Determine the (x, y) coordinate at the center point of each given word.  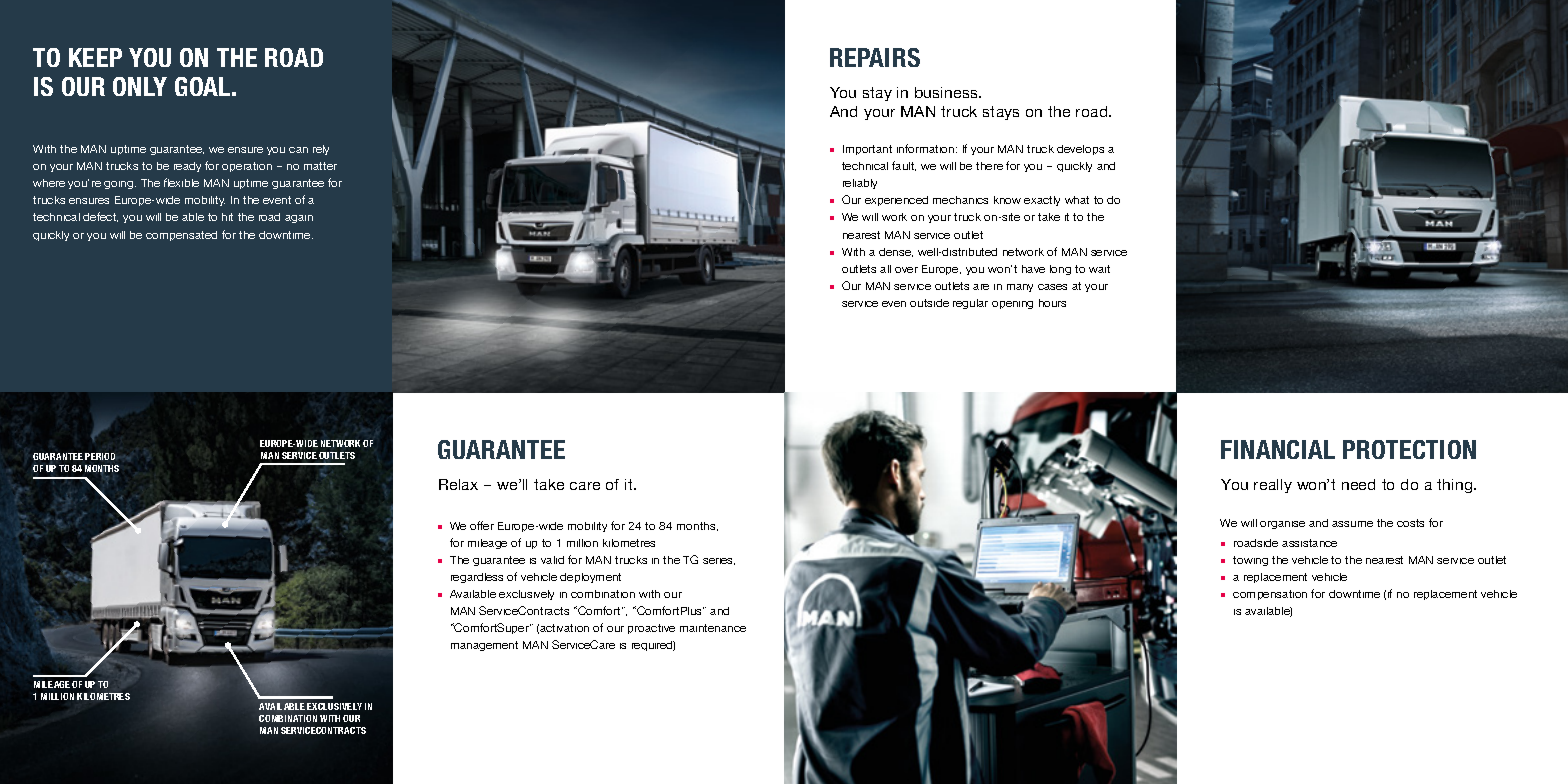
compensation (1270, 595)
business (948, 92)
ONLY (140, 86)
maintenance (713, 628)
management (484, 646)
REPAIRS (875, 57)
